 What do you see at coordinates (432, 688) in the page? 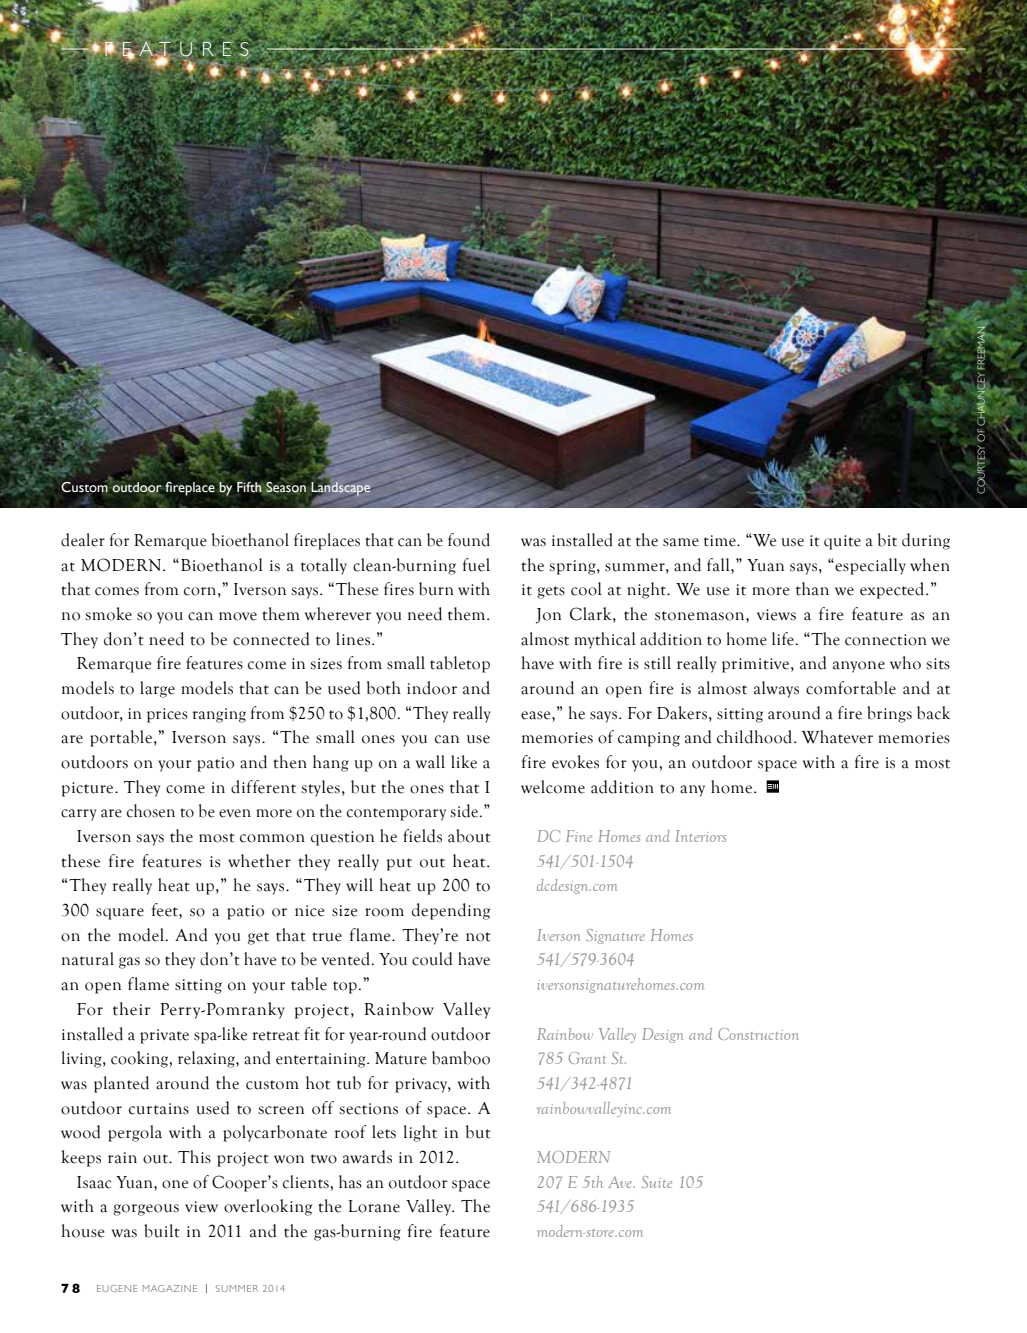
I see `indoor` at bounding box center [432, 688].
